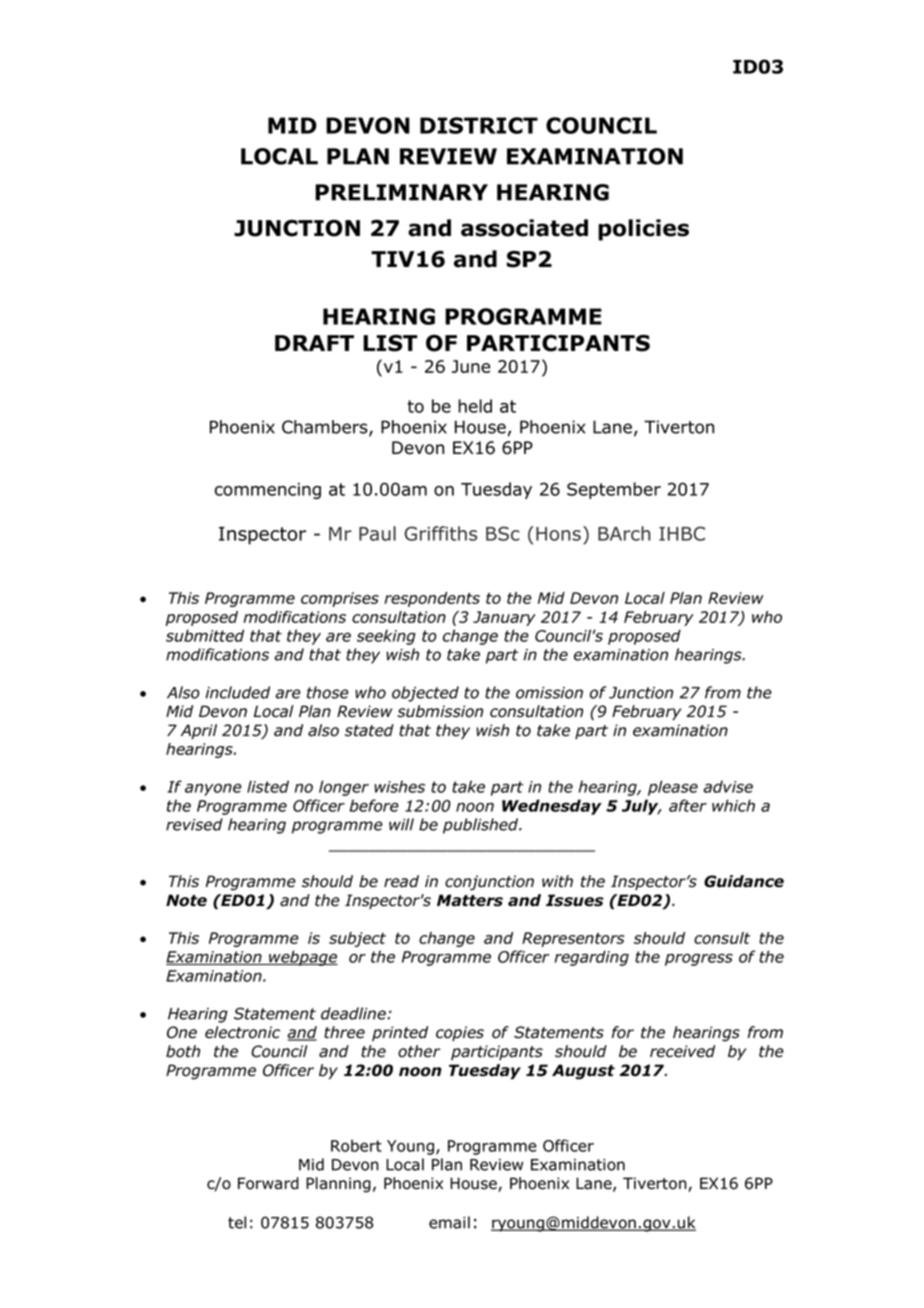  Describe the element at coordinates (673, 788) in the screenshot. I see `please` at that location.
